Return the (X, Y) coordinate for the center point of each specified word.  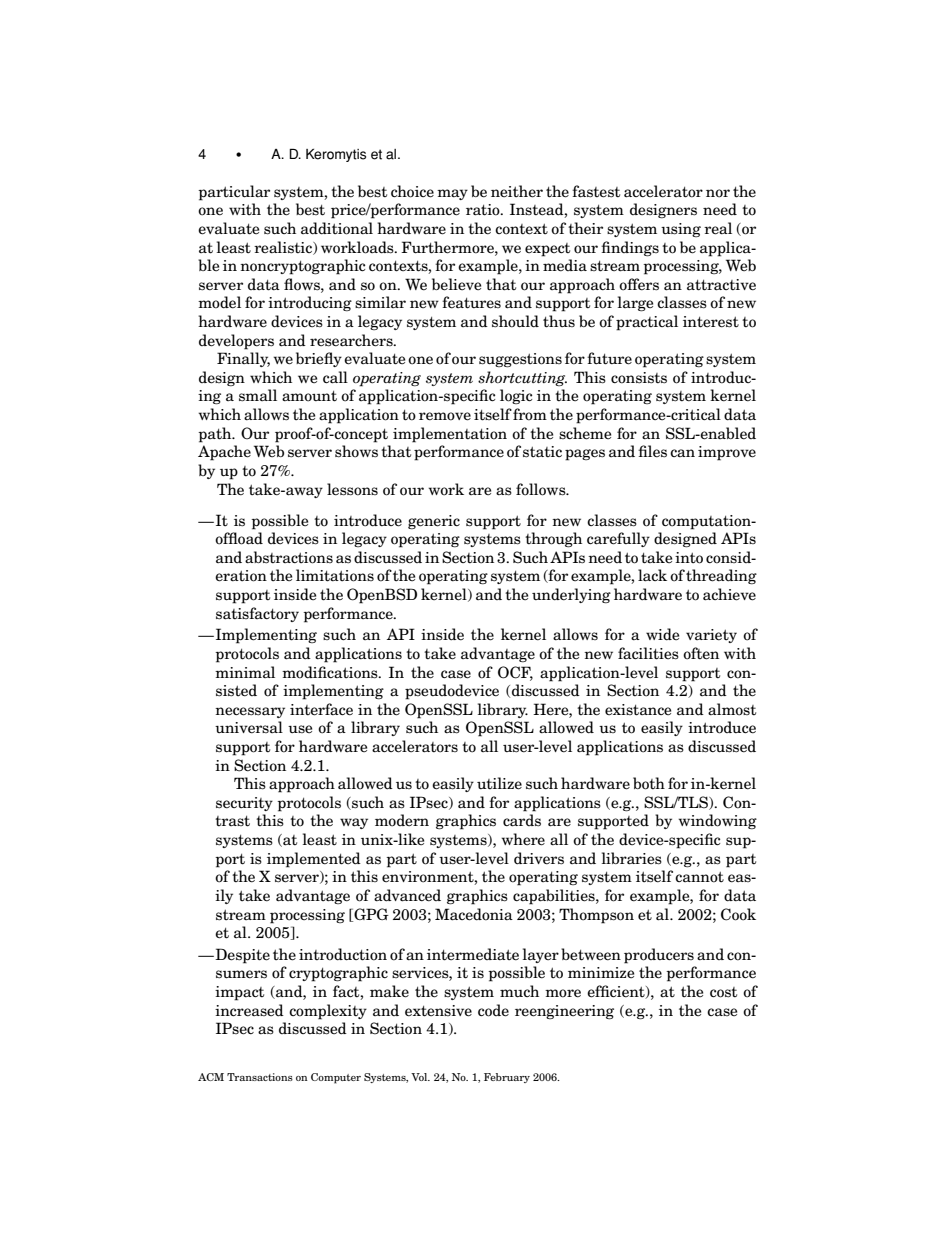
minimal (245, 672)
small (258, 395)
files (652, 451)
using (681, 230)
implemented (314, 860)
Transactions (260, 1077)
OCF (515, 673)
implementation (450, 435)
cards (522, 820)
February (507, 1078)
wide (662, 634)
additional (337, 228)
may (452, 194)
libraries (632, 858)
